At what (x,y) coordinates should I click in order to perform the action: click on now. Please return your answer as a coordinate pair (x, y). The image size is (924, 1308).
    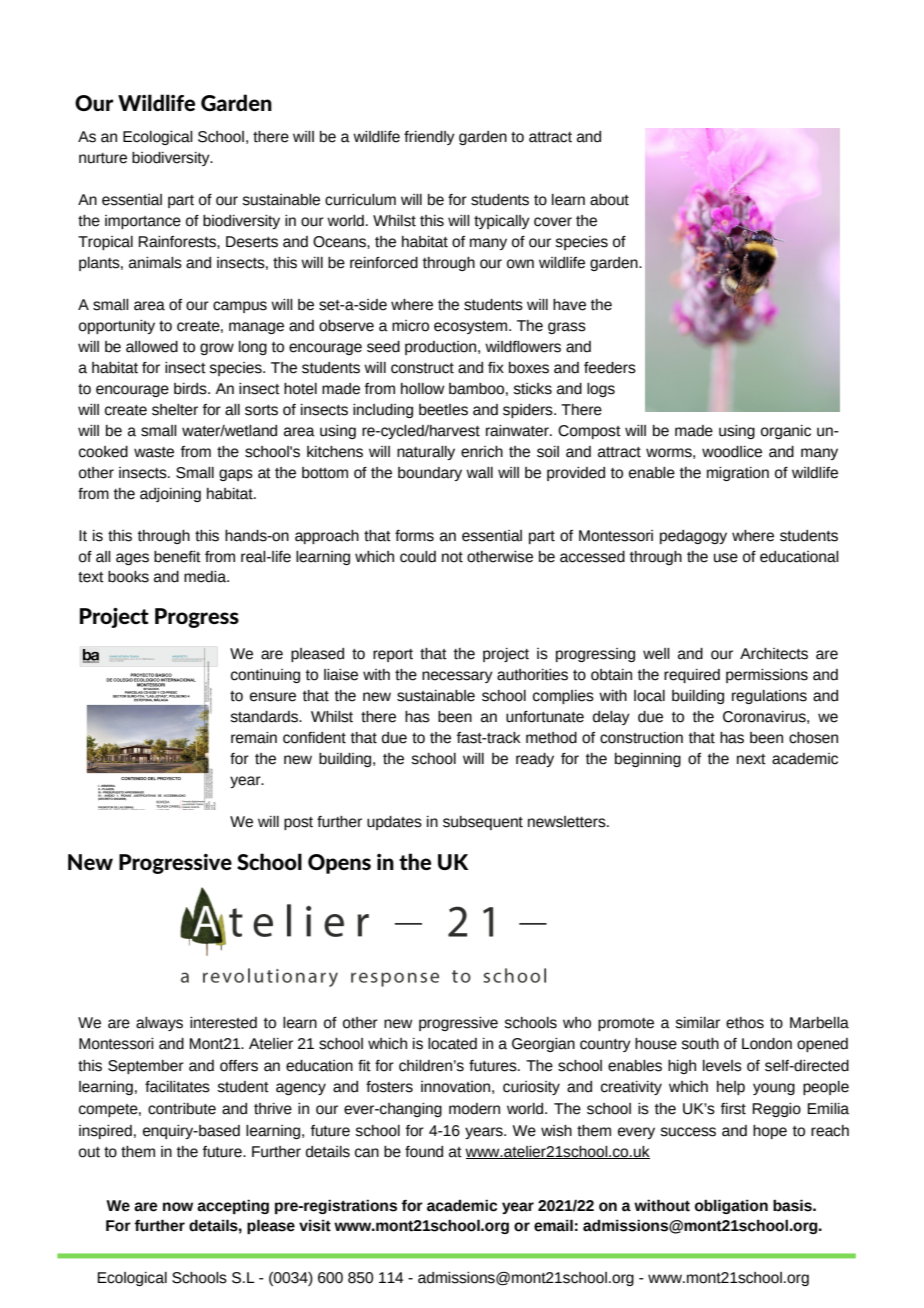
    Looking at the image, I should click on (178, 1207).
